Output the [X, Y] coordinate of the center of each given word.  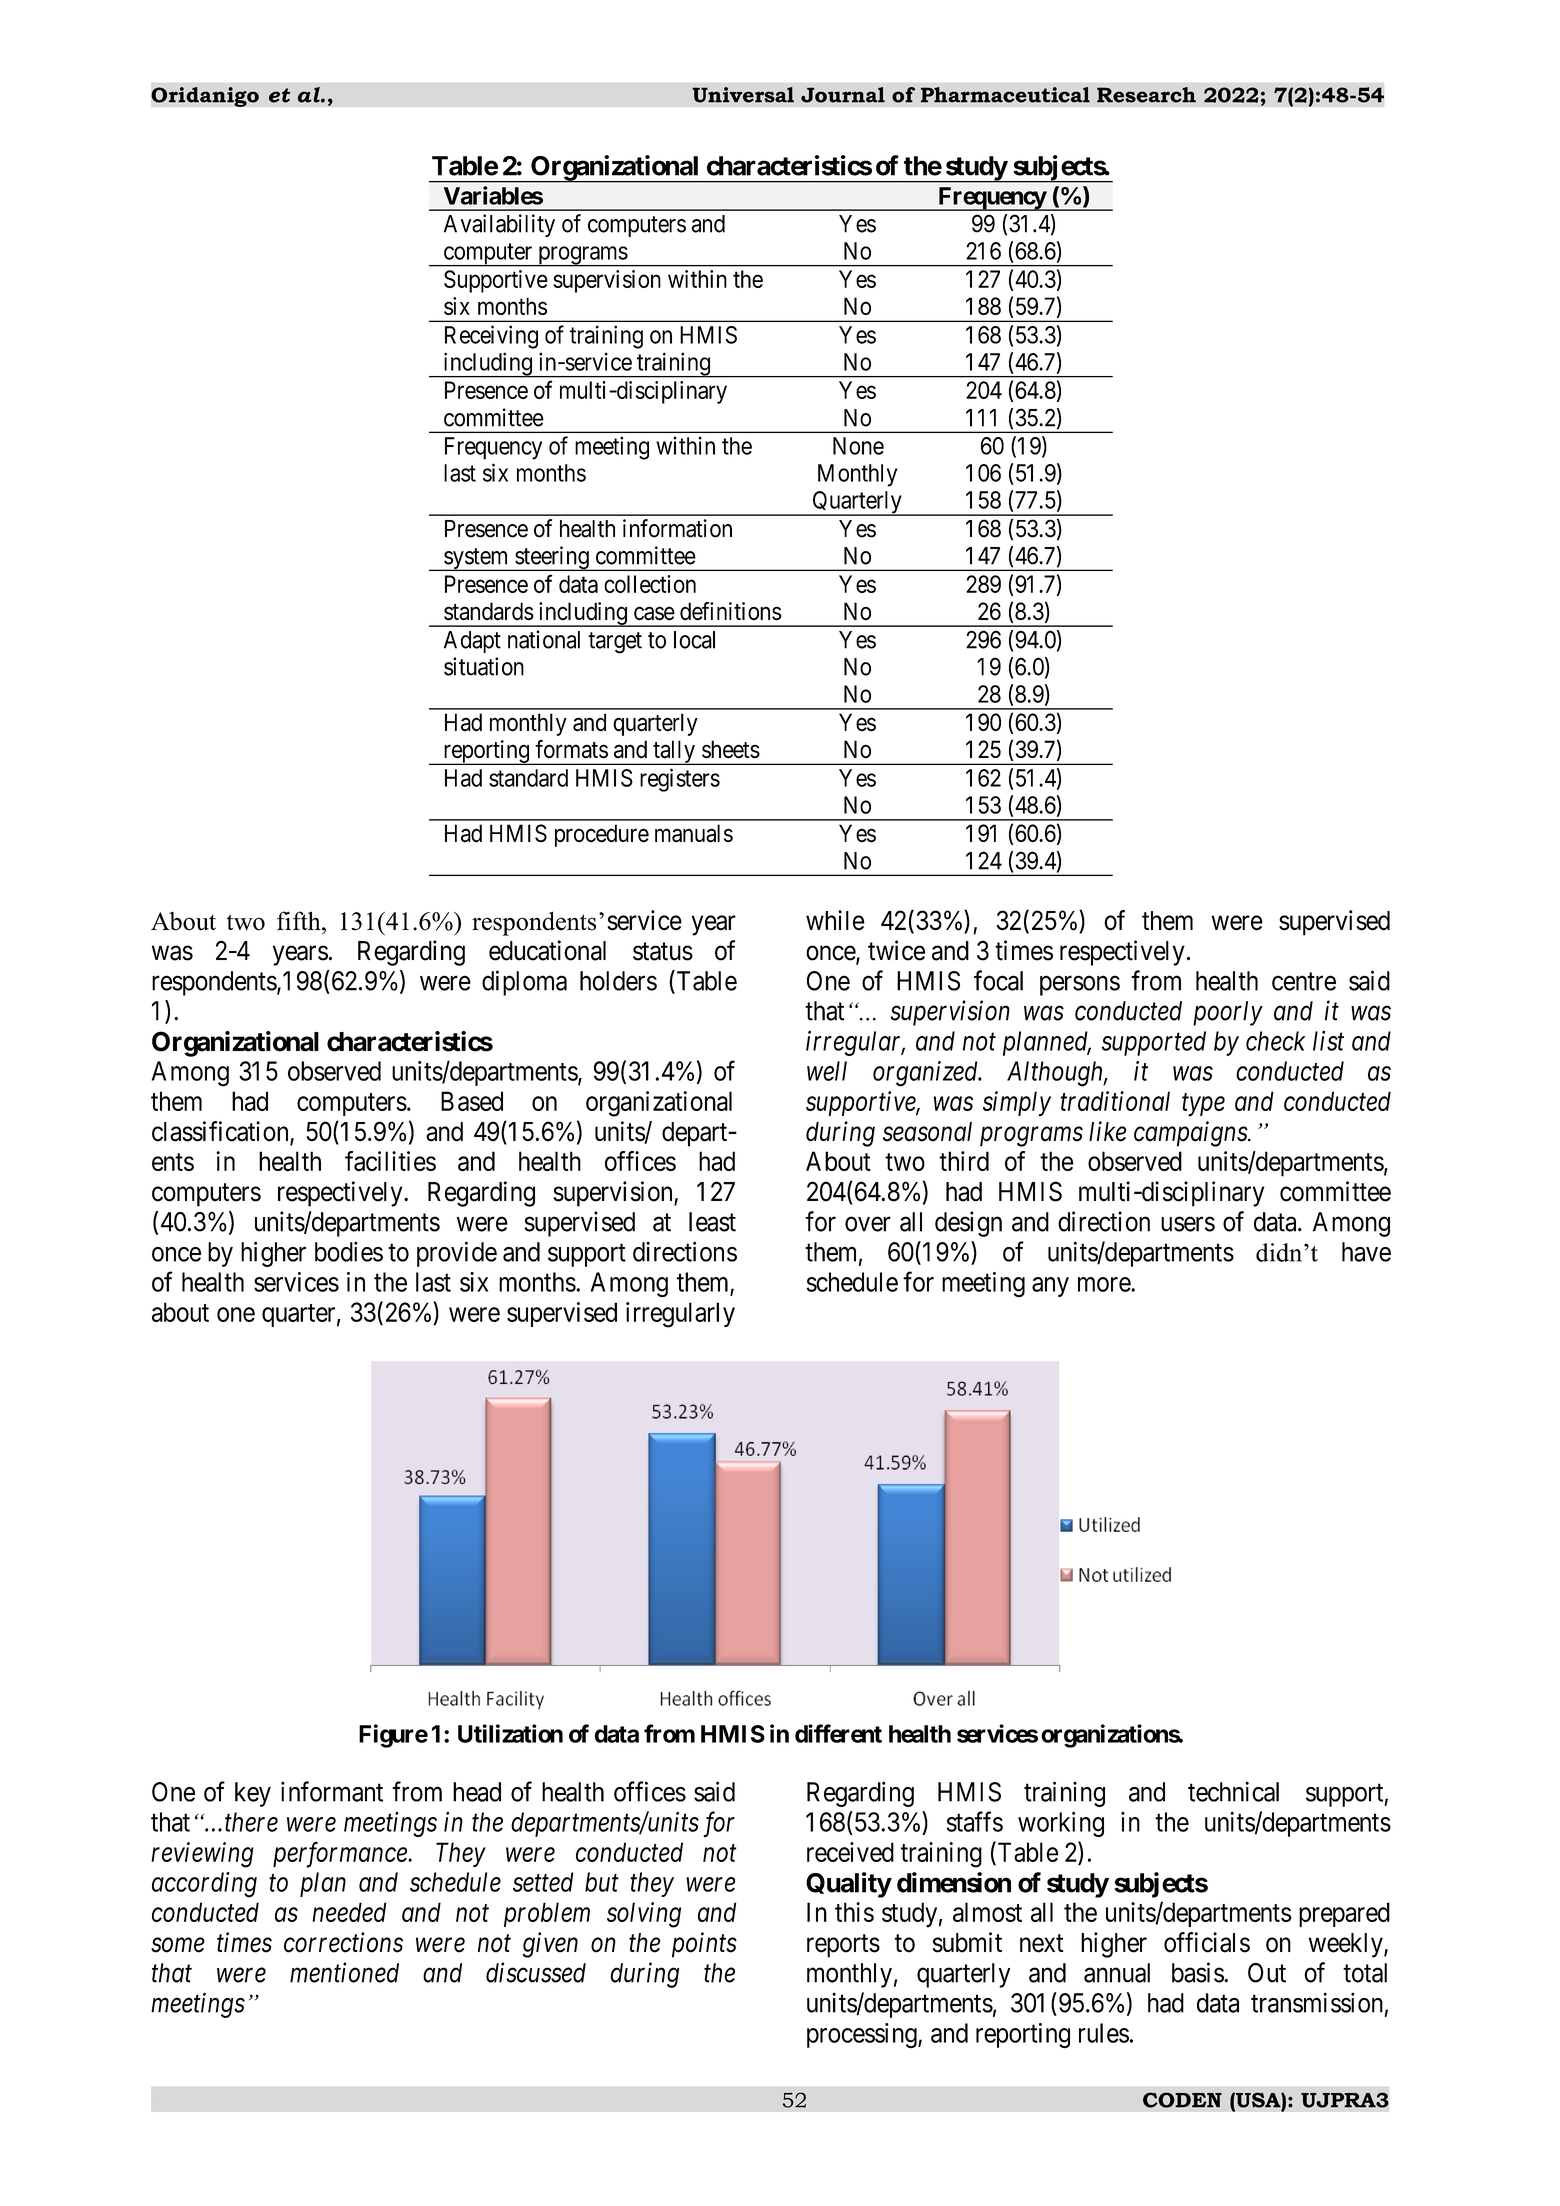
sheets [731, 749]
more [1105, 1284]
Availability [499, 225]
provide [457, 1254]
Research [1146, 95]
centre [1304, 982]
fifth [300, 920]
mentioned [344, 1972]
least [712, 1222]
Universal [743, 95]
